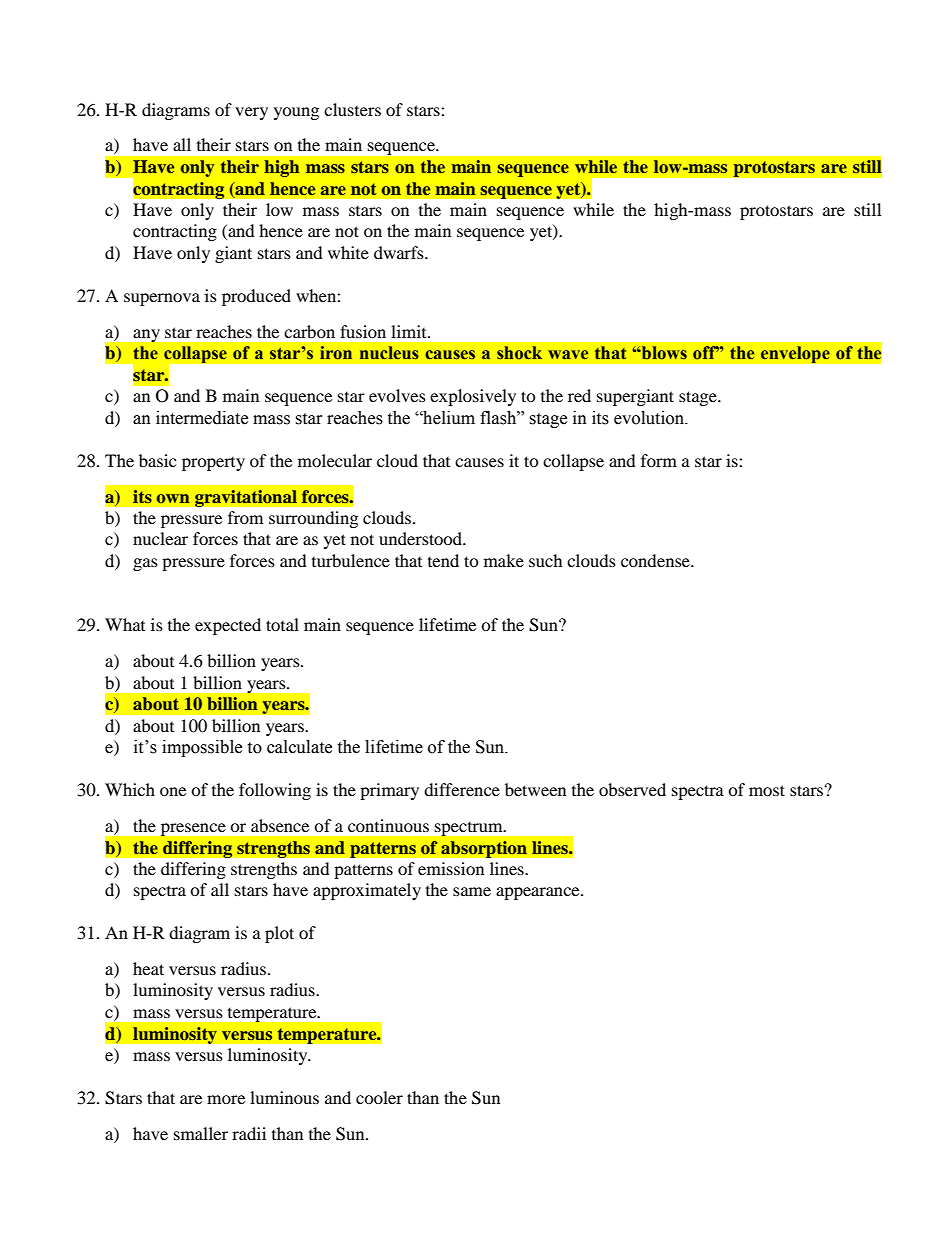  Describe the element at coordinates (202, 418) in the image. I see `intermediate` at that location.
